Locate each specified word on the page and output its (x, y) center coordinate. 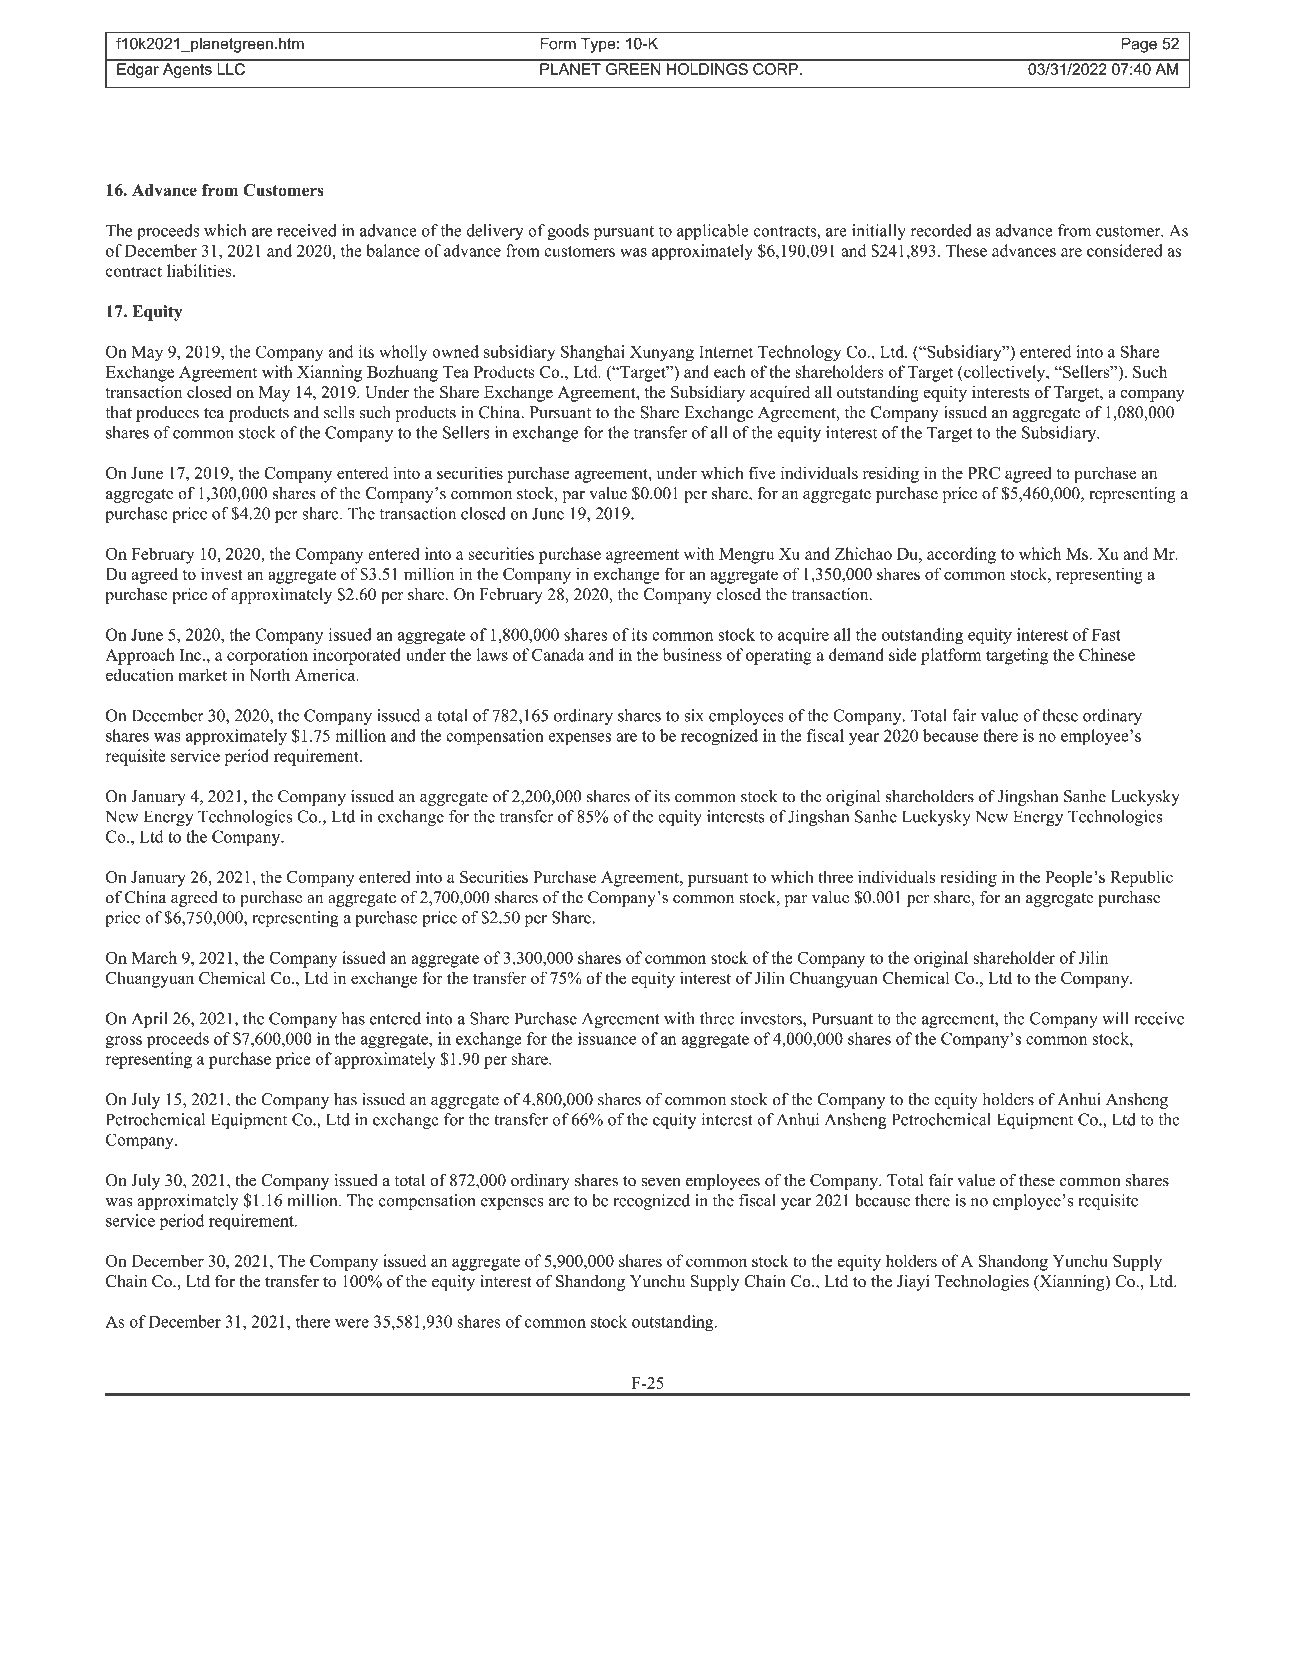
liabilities (200, 270)
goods (568, 232)
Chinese (1107, 654)
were (352, 1323)
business (692, 654)
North (269, 675)
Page (1139, 45)
